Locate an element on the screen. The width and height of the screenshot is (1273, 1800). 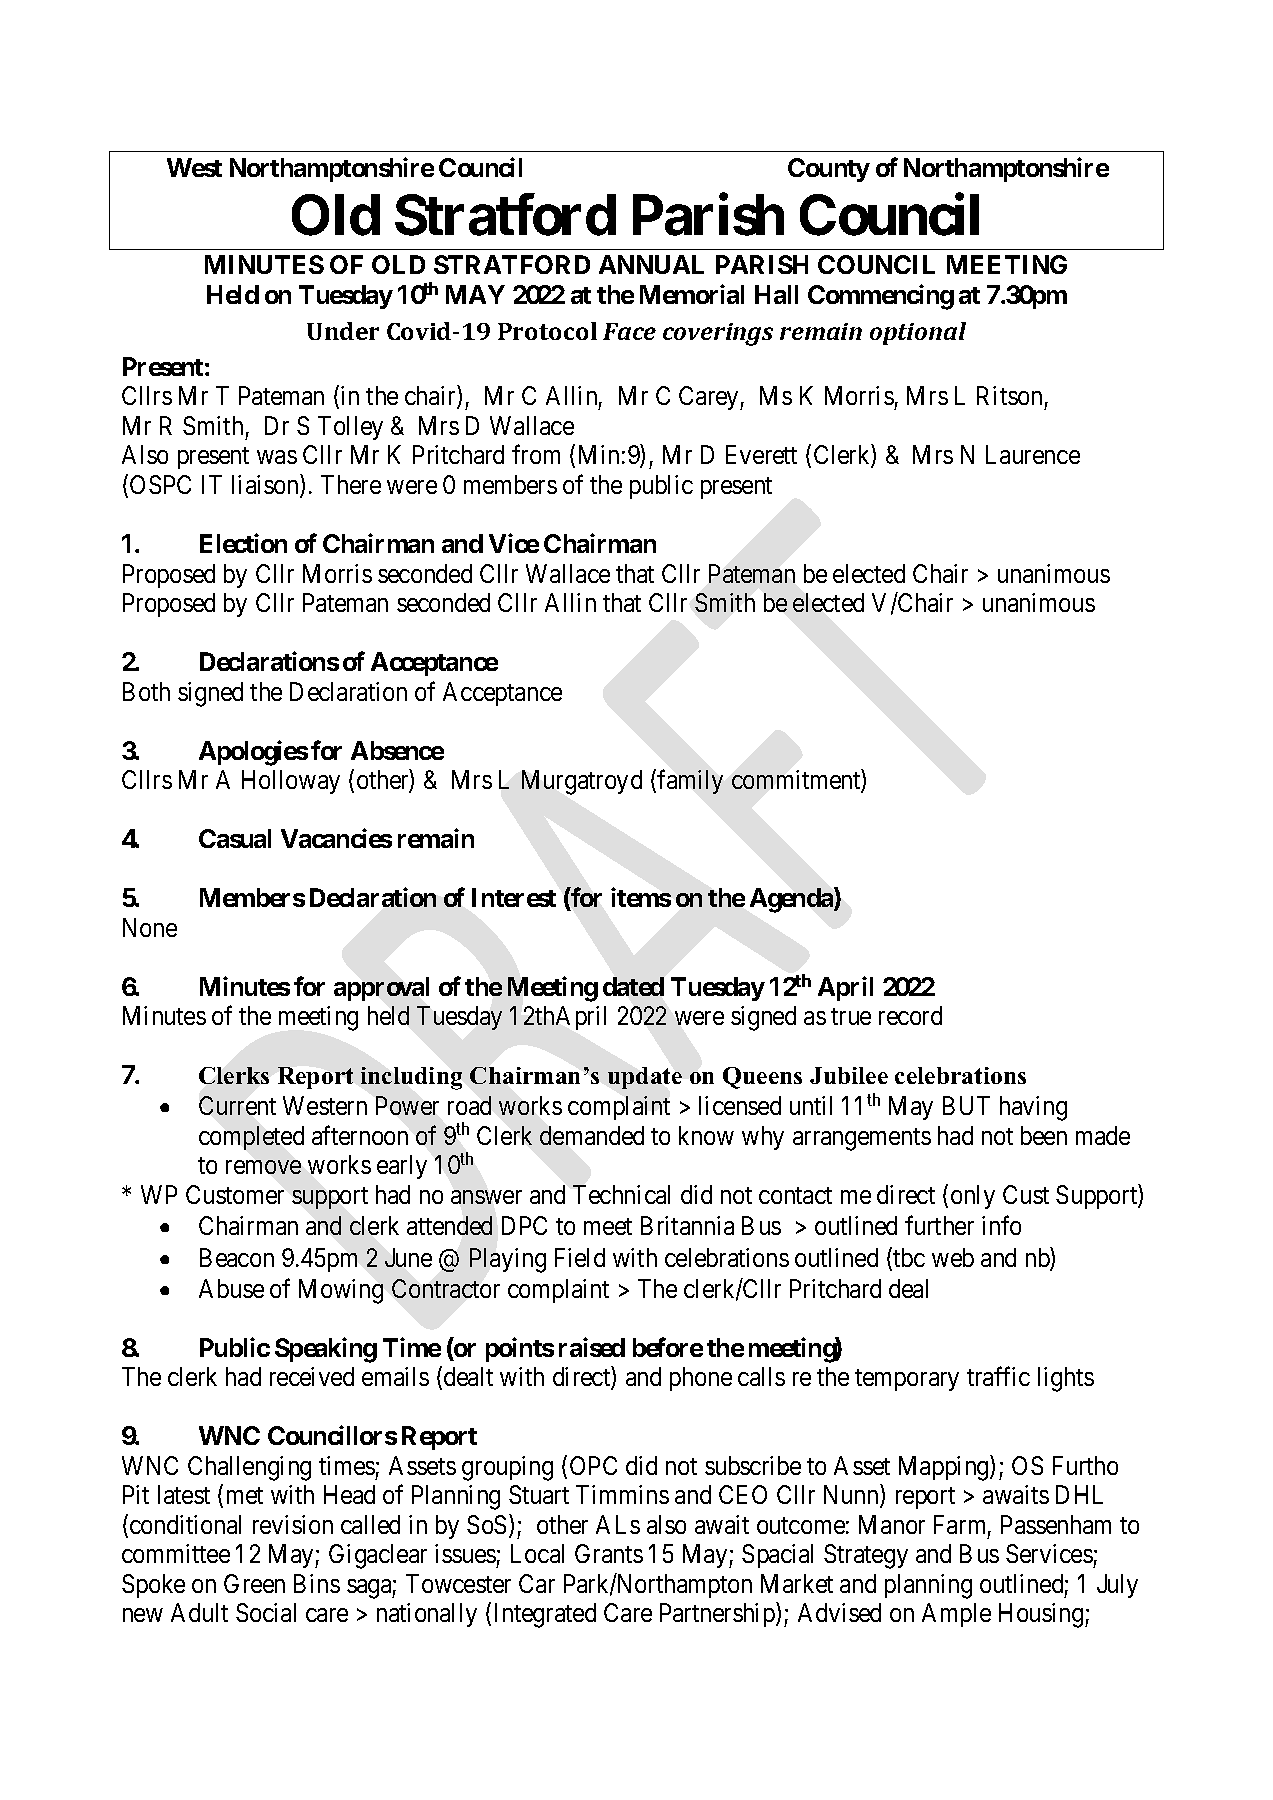
Under is located at coordinates (343, 331).
